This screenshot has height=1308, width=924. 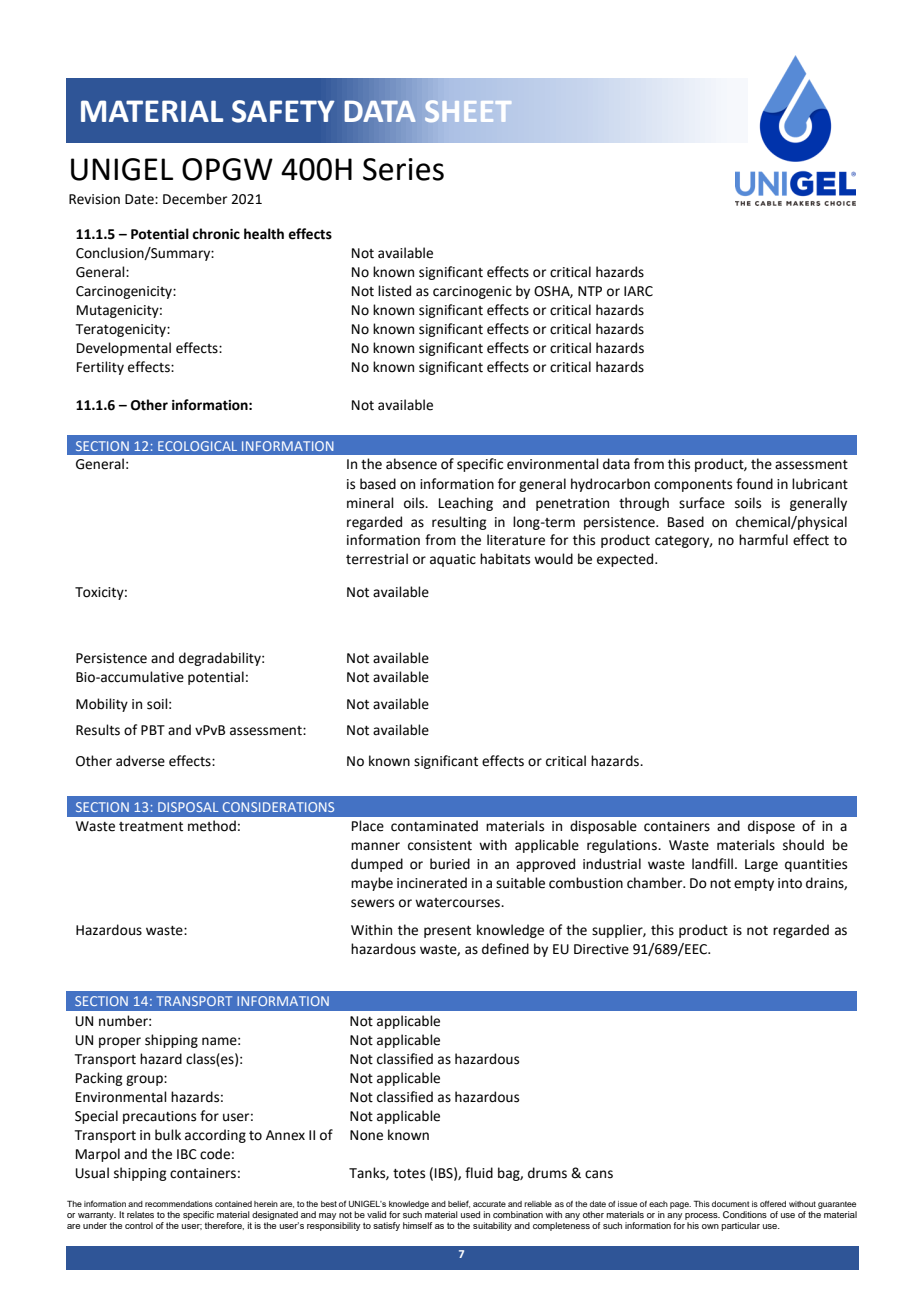 I want to click on recommendations, so click(x=179, y=1204).
